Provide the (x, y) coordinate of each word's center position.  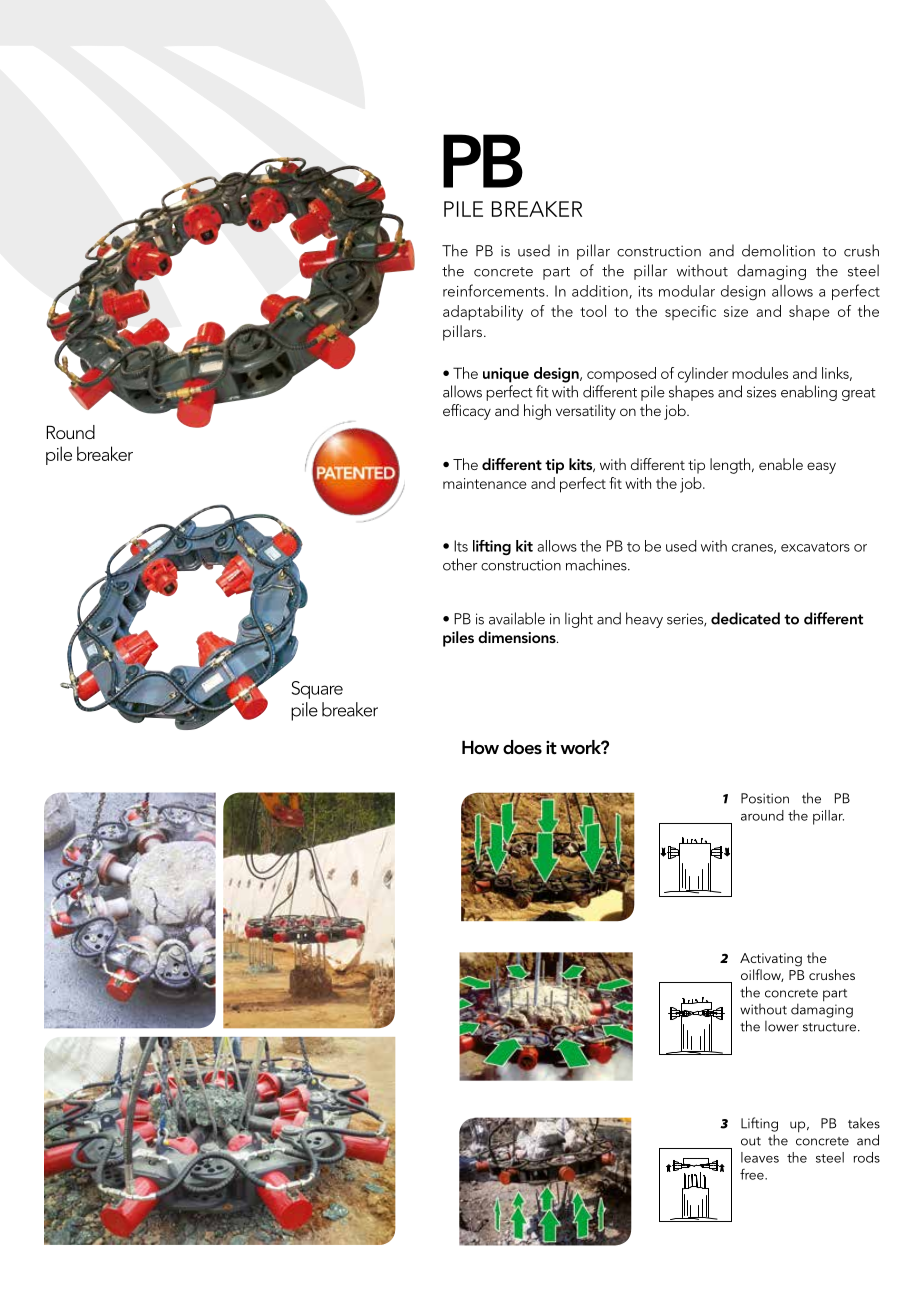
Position (765, 798)
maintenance (485, 483)
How (480, 747)
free (753, 1174)
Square (317, 690)
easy (821, 468)
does (522, 747)
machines (597, 564)
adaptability (483, 313)
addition (601, 292)
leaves (760, 1157)
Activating (771, 960)
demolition (778, 250)
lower (782, 1026)
